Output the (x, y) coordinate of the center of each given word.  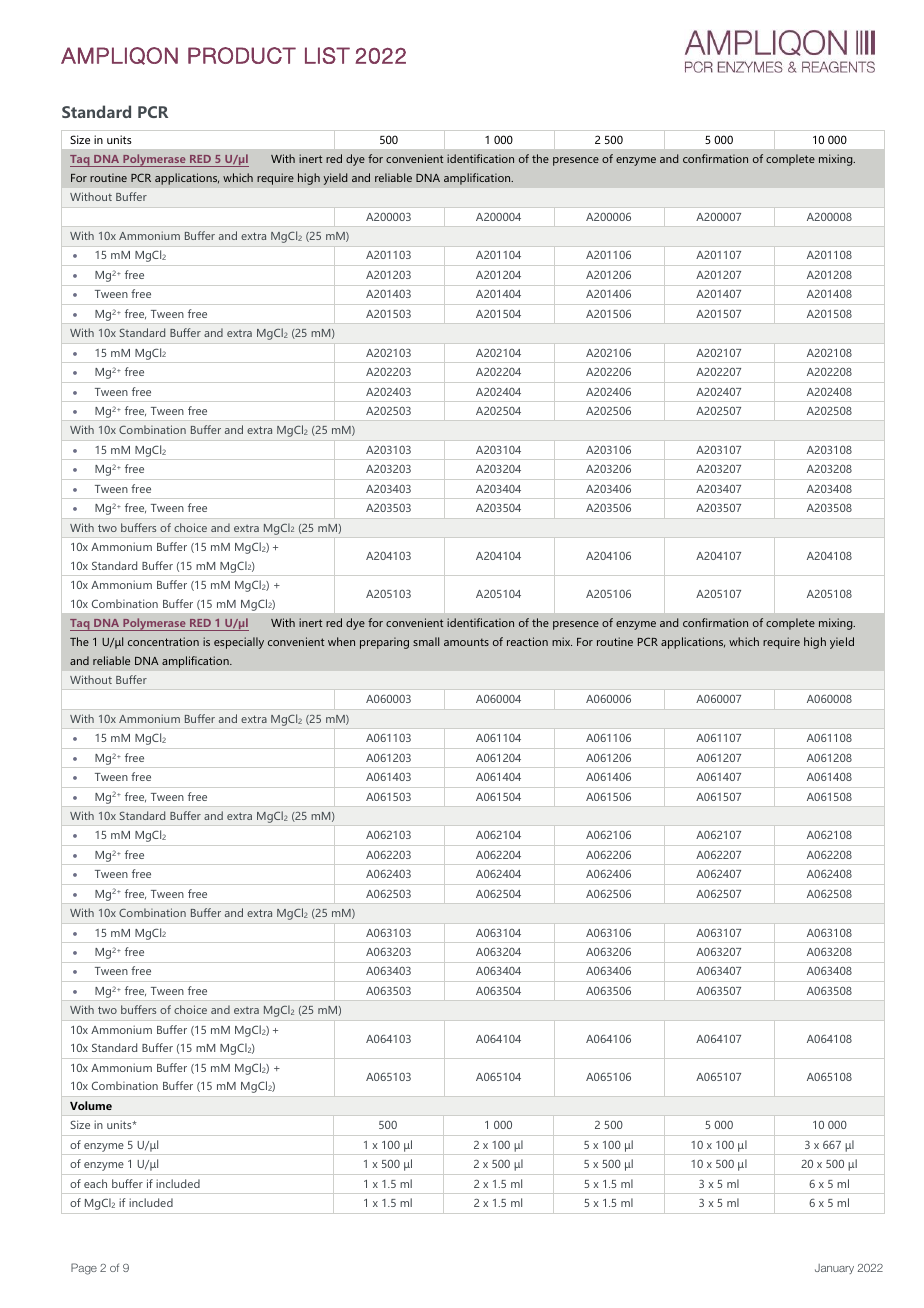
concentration (163, 641)
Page (84, 1269)
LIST (327, 55)
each (95, 1183)
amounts (466, 642)
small (426, 641)
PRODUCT (242, 55)
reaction (527, 641)
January (834, 1269)
